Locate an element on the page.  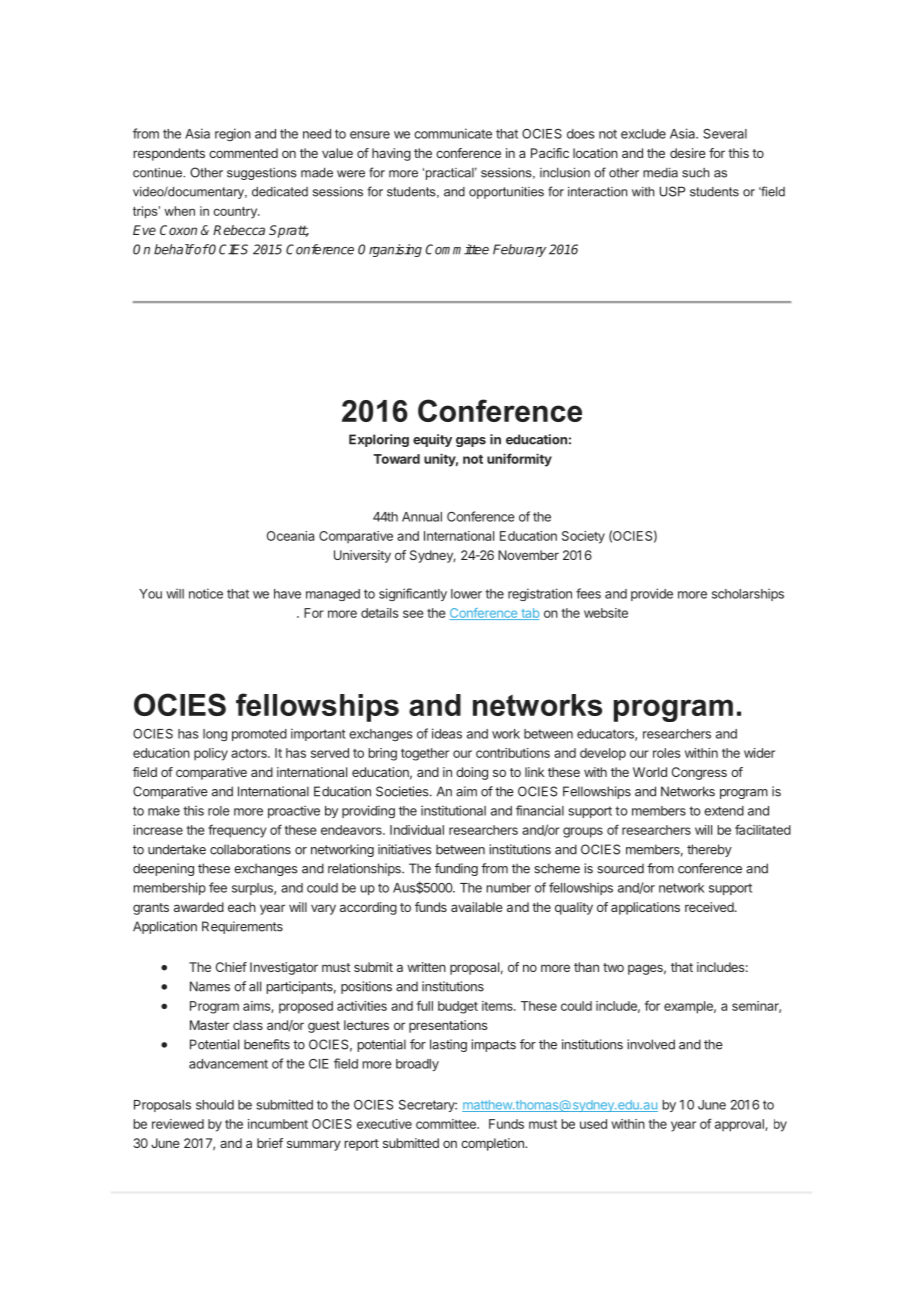
such is located at coordinates (695, 173).
